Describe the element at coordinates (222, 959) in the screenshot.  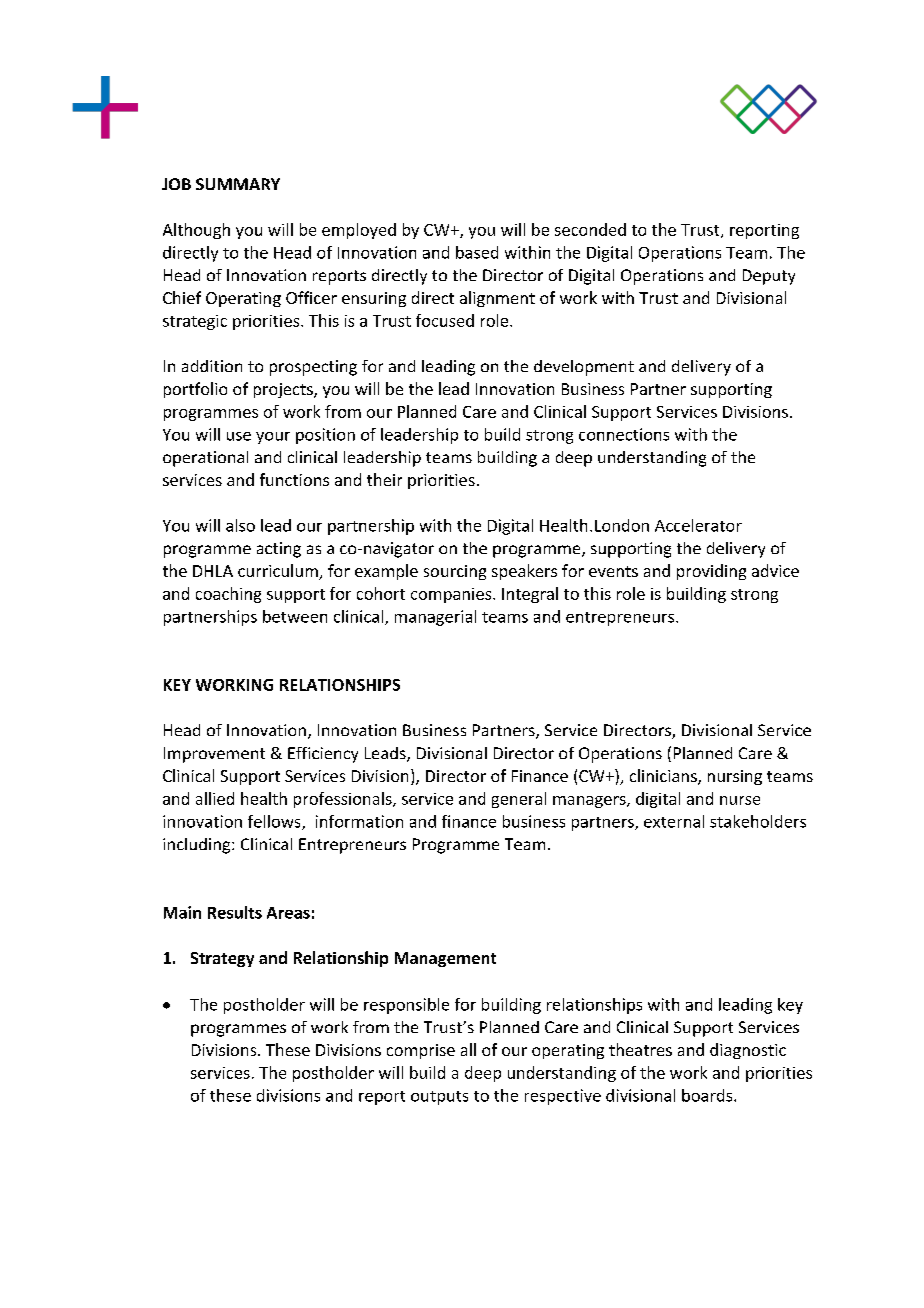
I see `Strategy` at that location.
